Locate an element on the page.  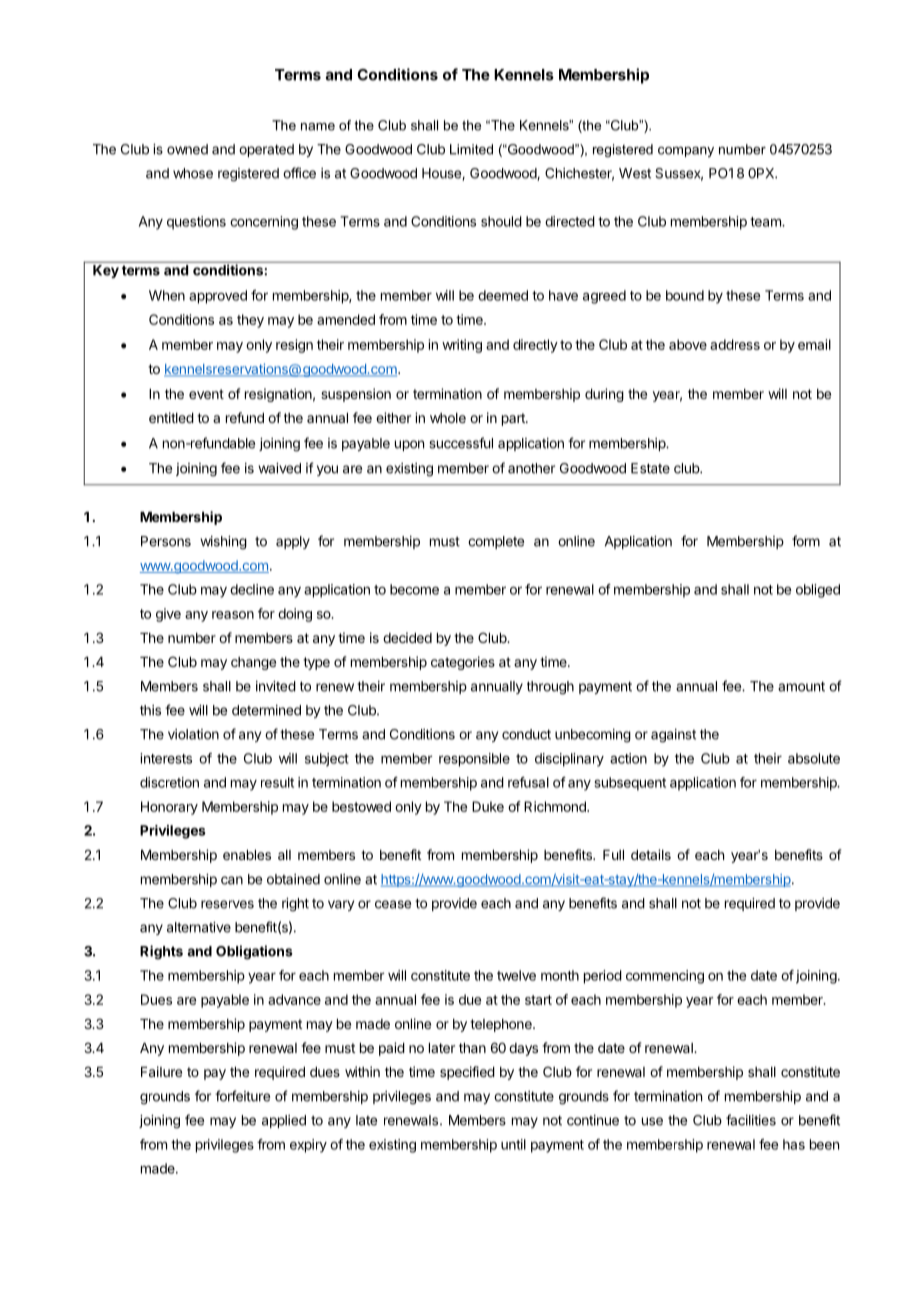
Limited is located at coordinates (471, 149).
